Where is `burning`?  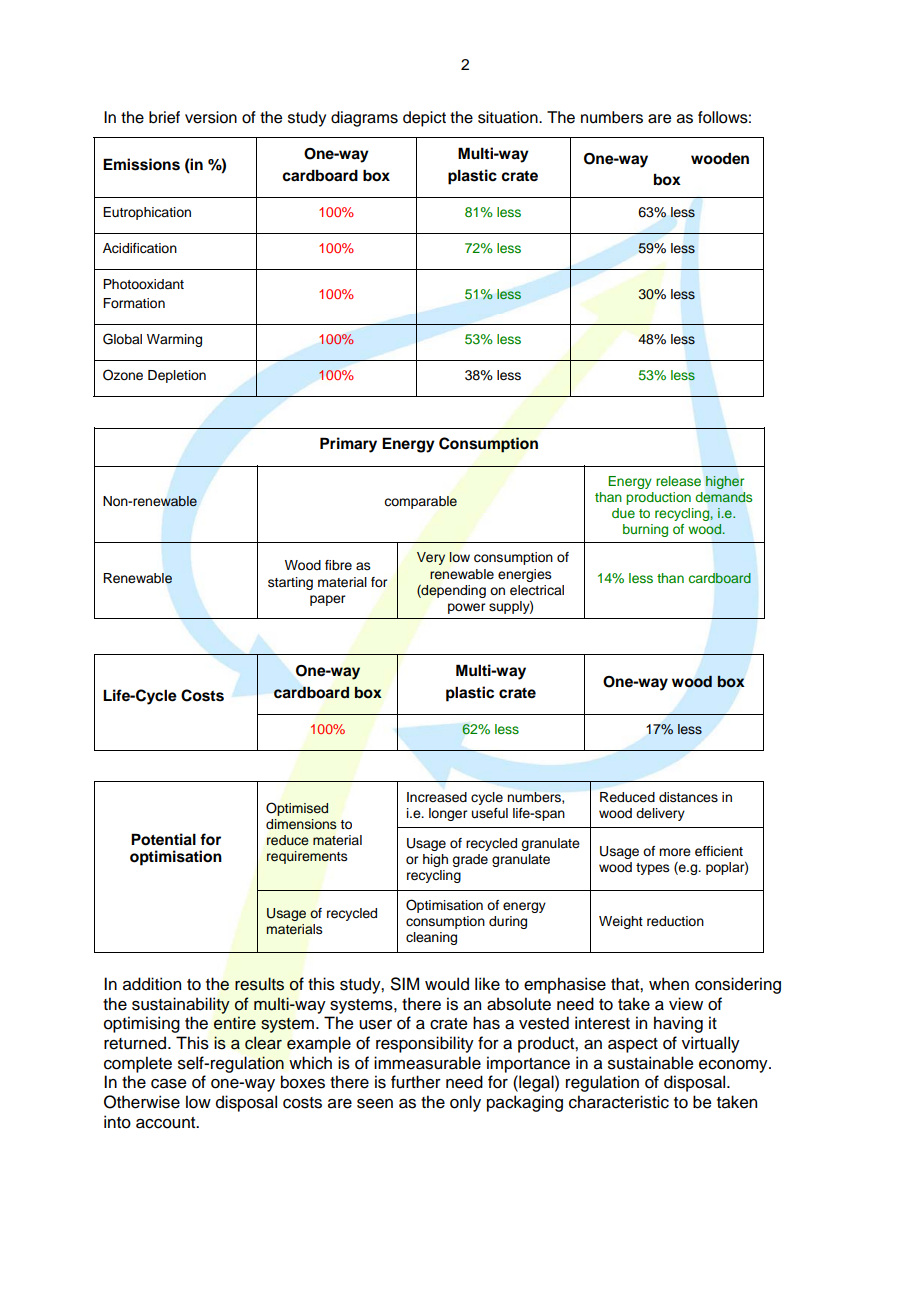
burning is located at coordinates (645, 530).
